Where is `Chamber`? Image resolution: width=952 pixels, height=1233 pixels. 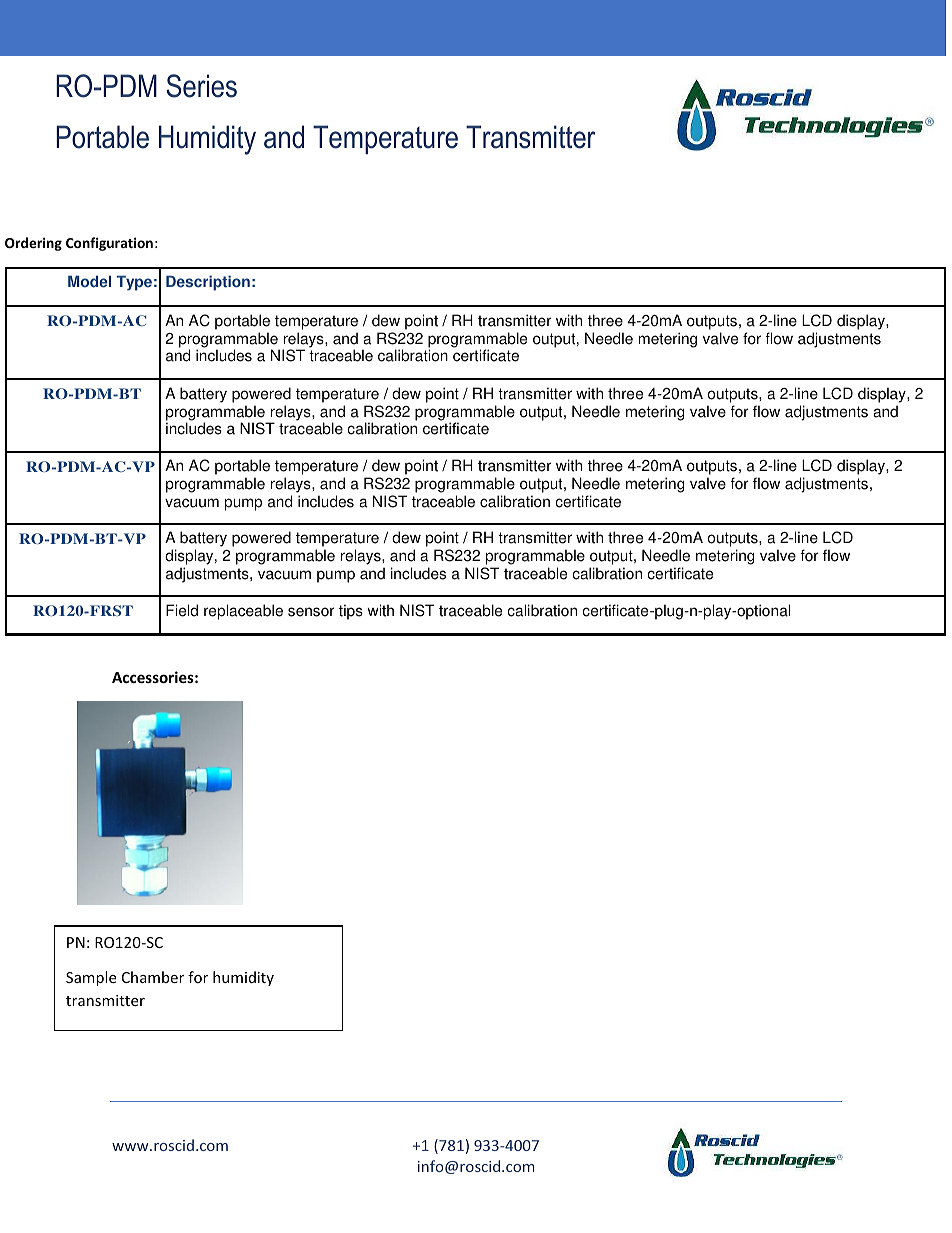
Chamber is located at coordinates (153, 977).
